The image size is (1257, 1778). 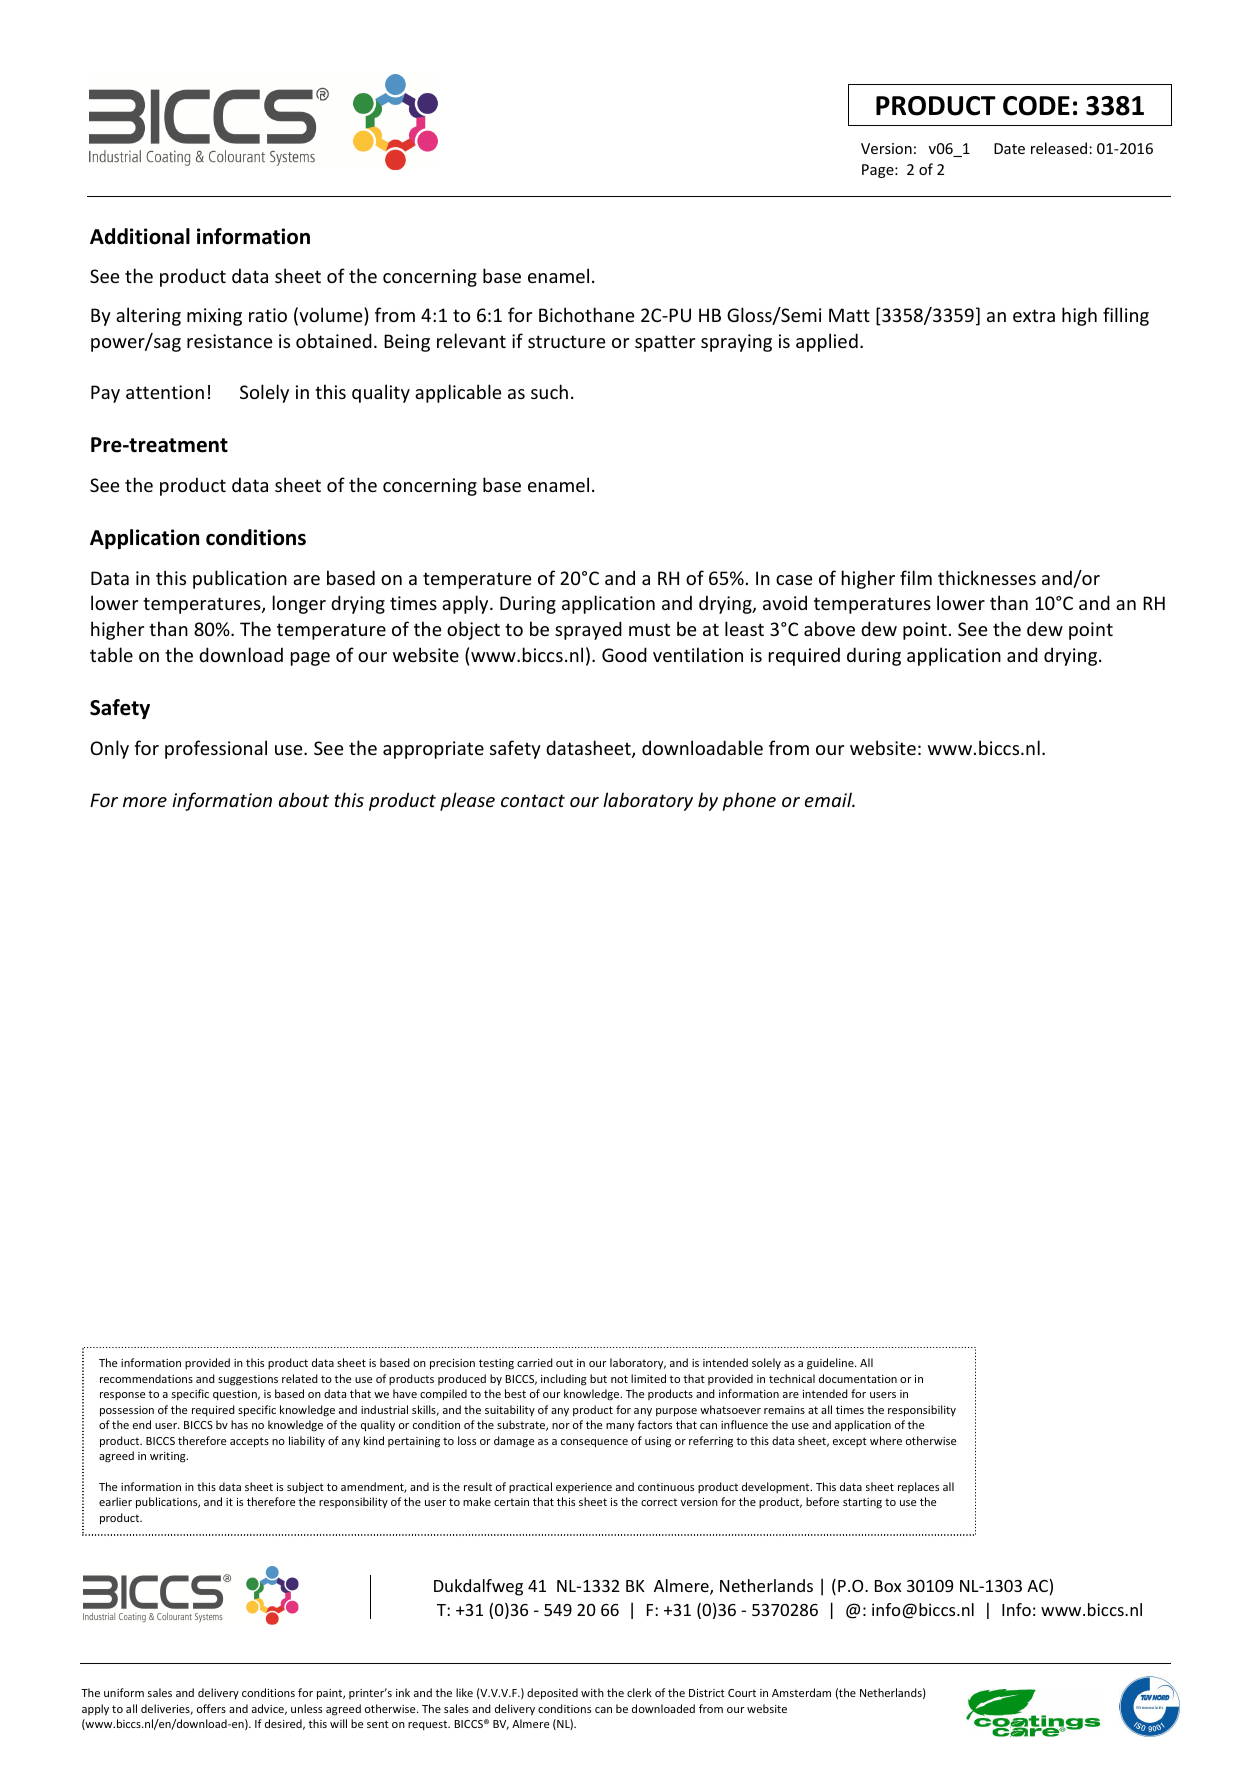 What do you see at coordinates (535, 1362) in the image?
I see `carried` at bounding box center [535, 1362].
